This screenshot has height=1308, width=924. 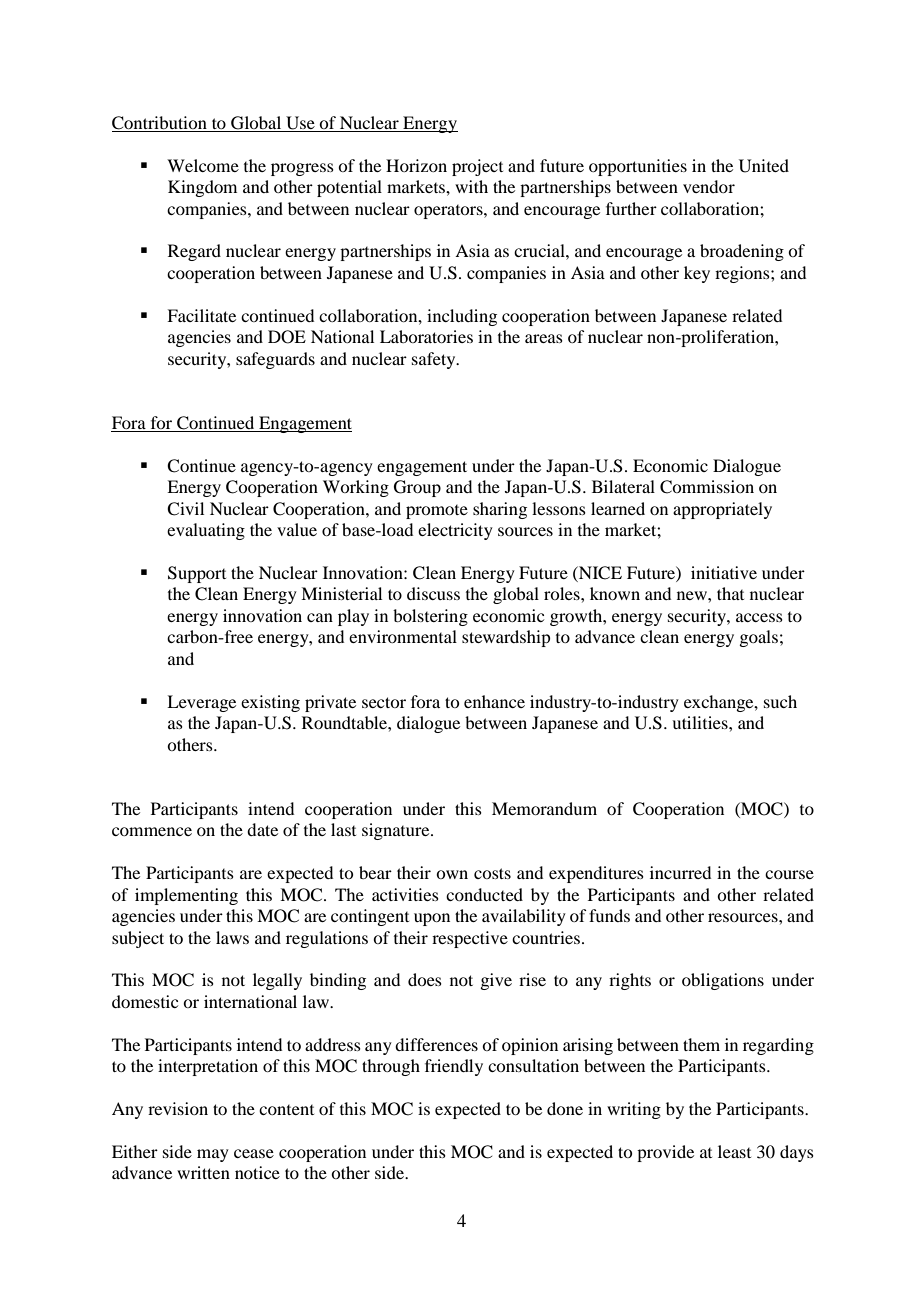 What do you see at coordinates (455, 531) in the screenshot?
I see `electricity` at bounding box center [455, 531].
